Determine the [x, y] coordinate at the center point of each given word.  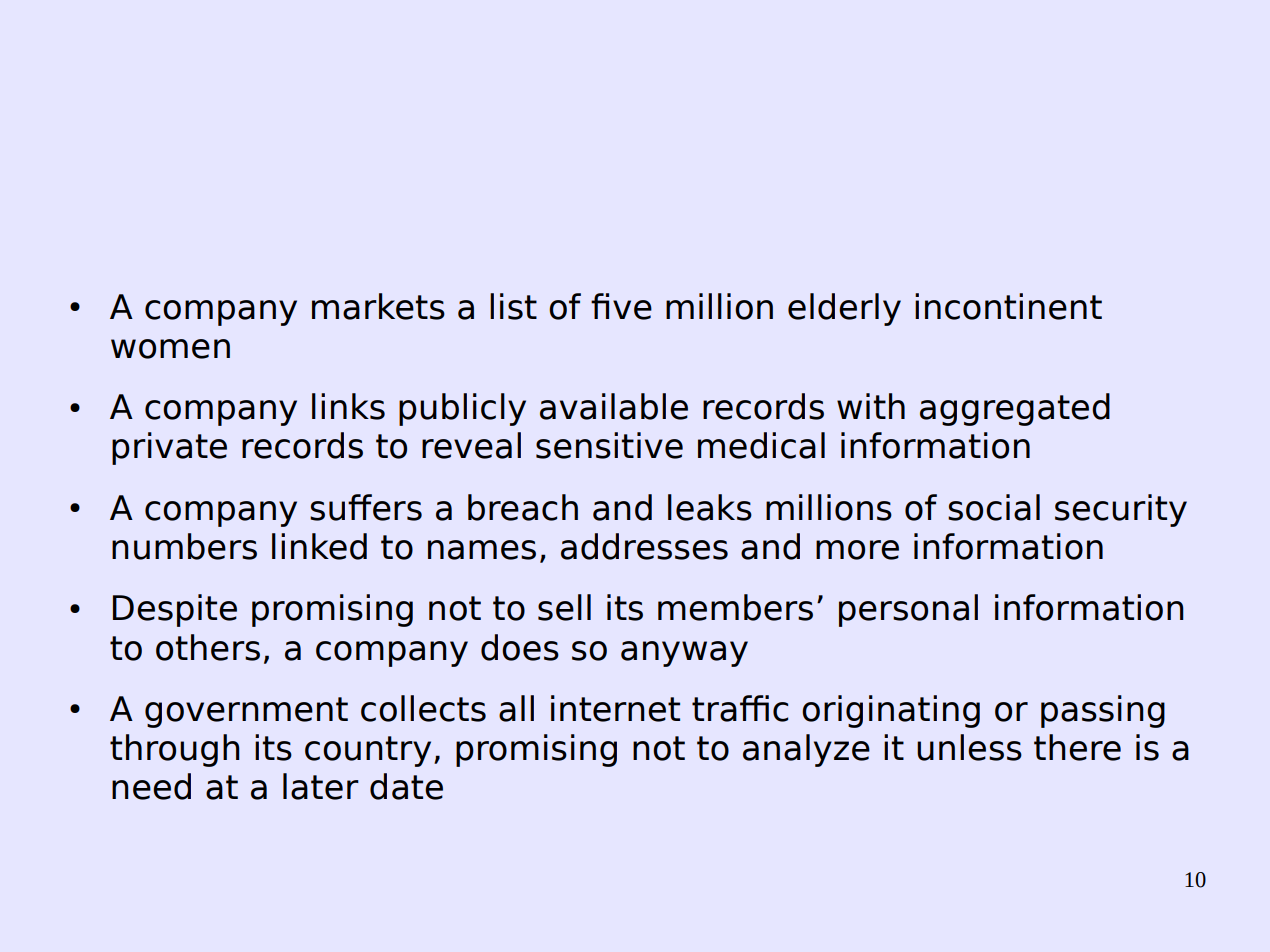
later [321, 786]
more [857, 550]
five [621, 306]
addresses [644, 546]
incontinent [1008, 306]
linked [319, 546]
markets [378, 306]
